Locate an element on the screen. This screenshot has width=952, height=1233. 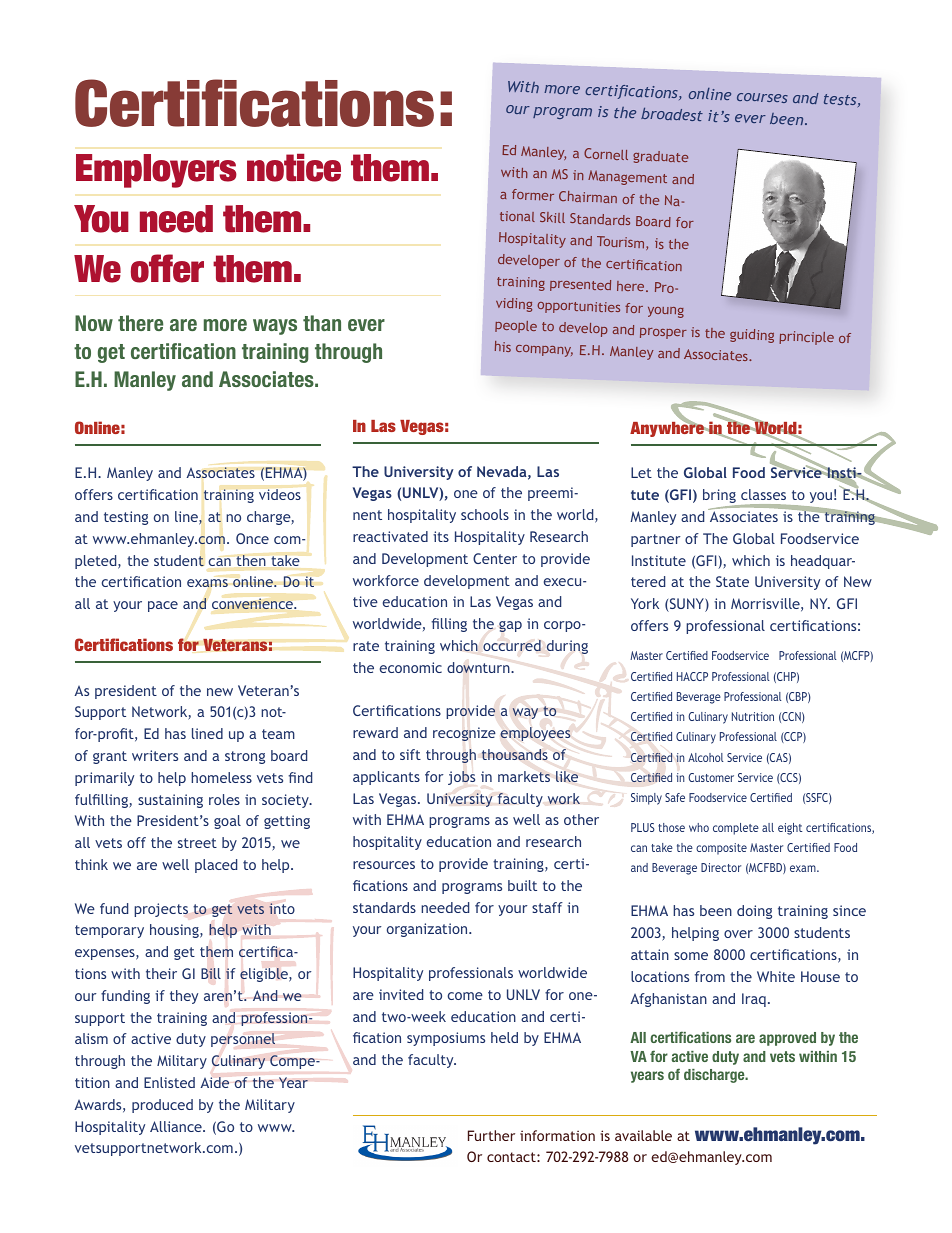
then is located at coordinates (251, 560).
